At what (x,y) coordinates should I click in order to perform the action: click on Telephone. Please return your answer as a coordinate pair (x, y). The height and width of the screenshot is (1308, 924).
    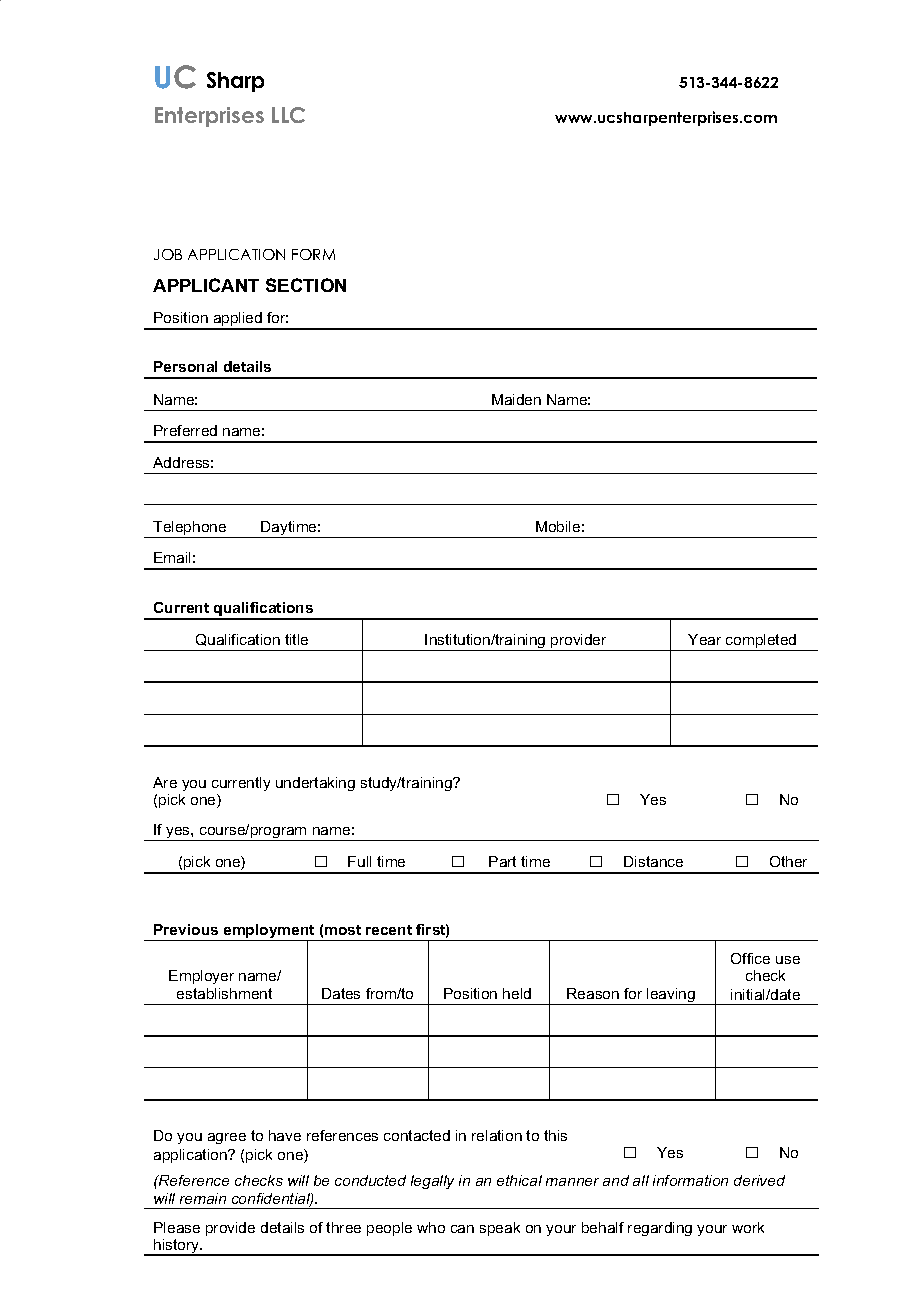
    Looking at the image, I should click on (190, 529).
